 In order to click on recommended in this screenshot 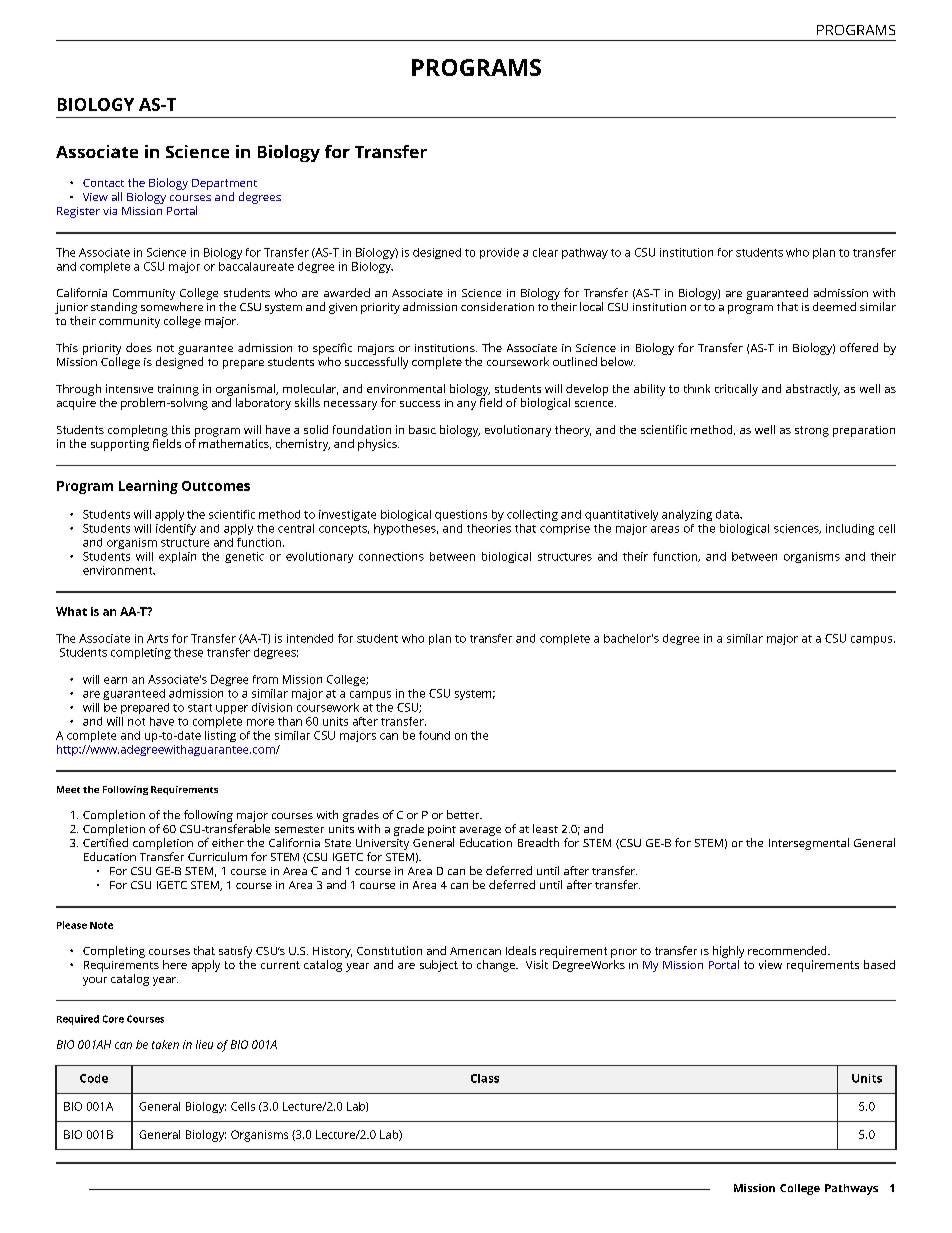, I will do `click(788, 950)`.
